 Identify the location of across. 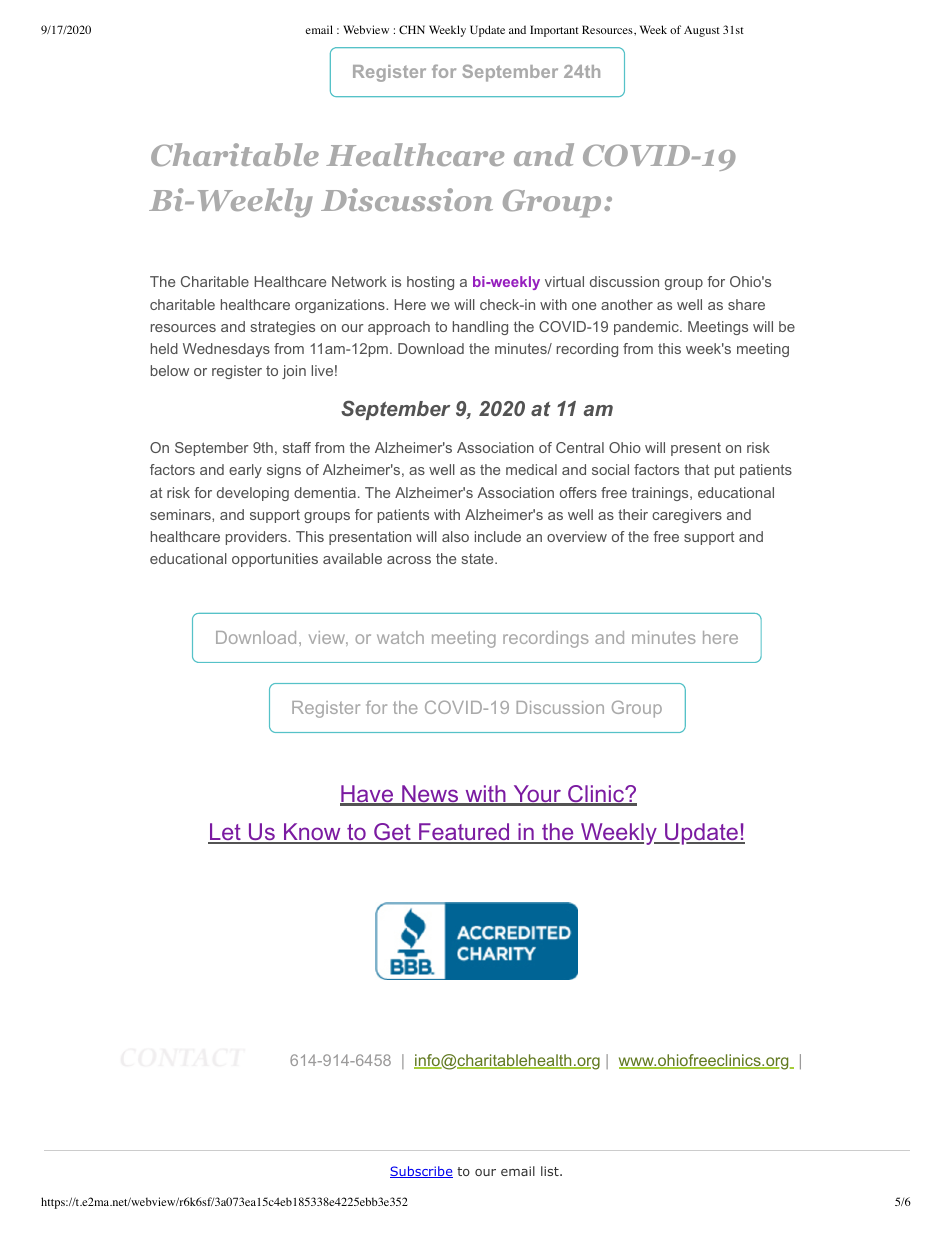
(409, 560).
